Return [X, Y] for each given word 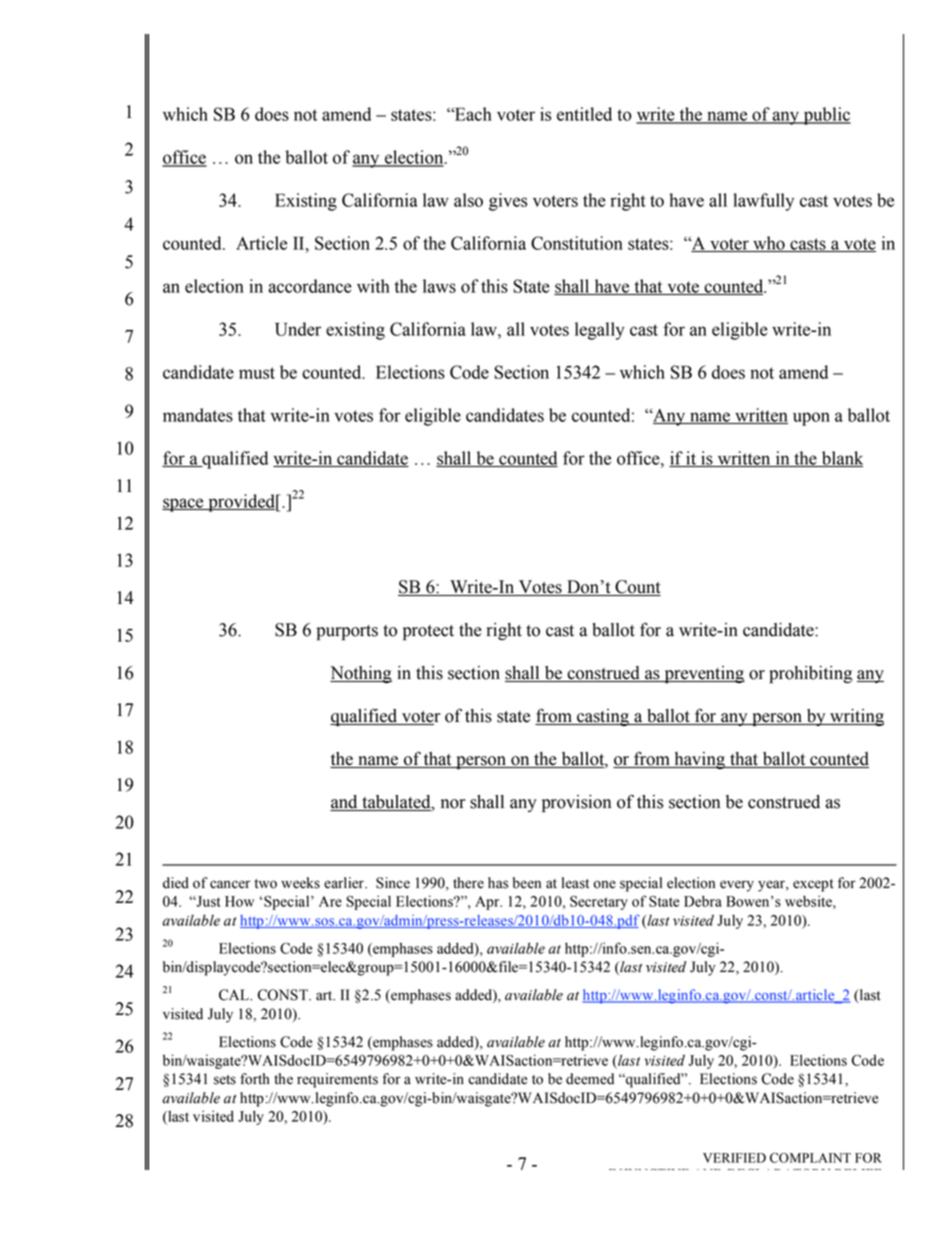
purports [347, 632]
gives [508, 202]
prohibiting [810, 674]
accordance [310, 286]
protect [428, 632]
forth [255, 1079]
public [826, 116]
